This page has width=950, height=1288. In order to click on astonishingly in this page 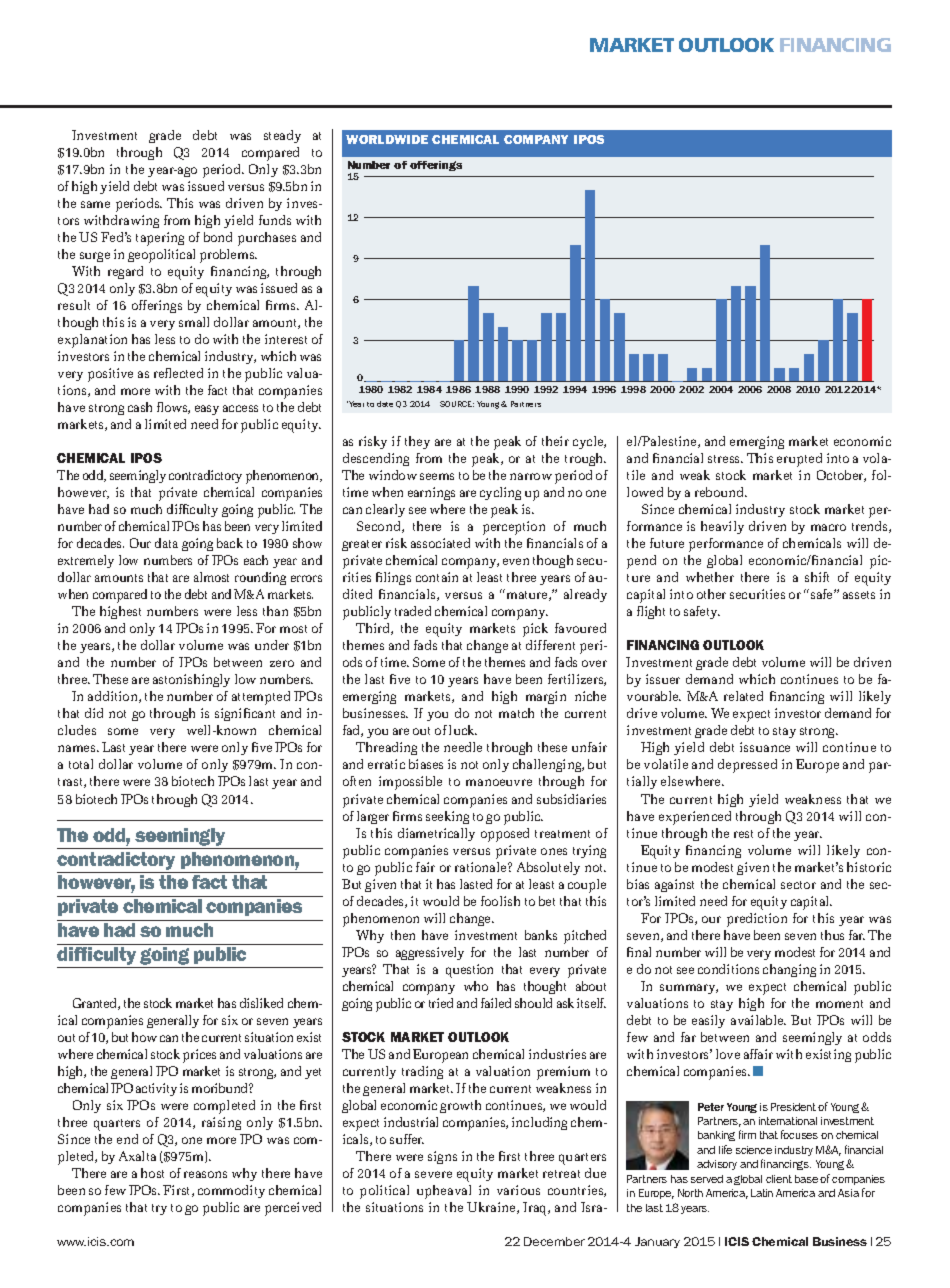, I will do `click(191, 680)`.
